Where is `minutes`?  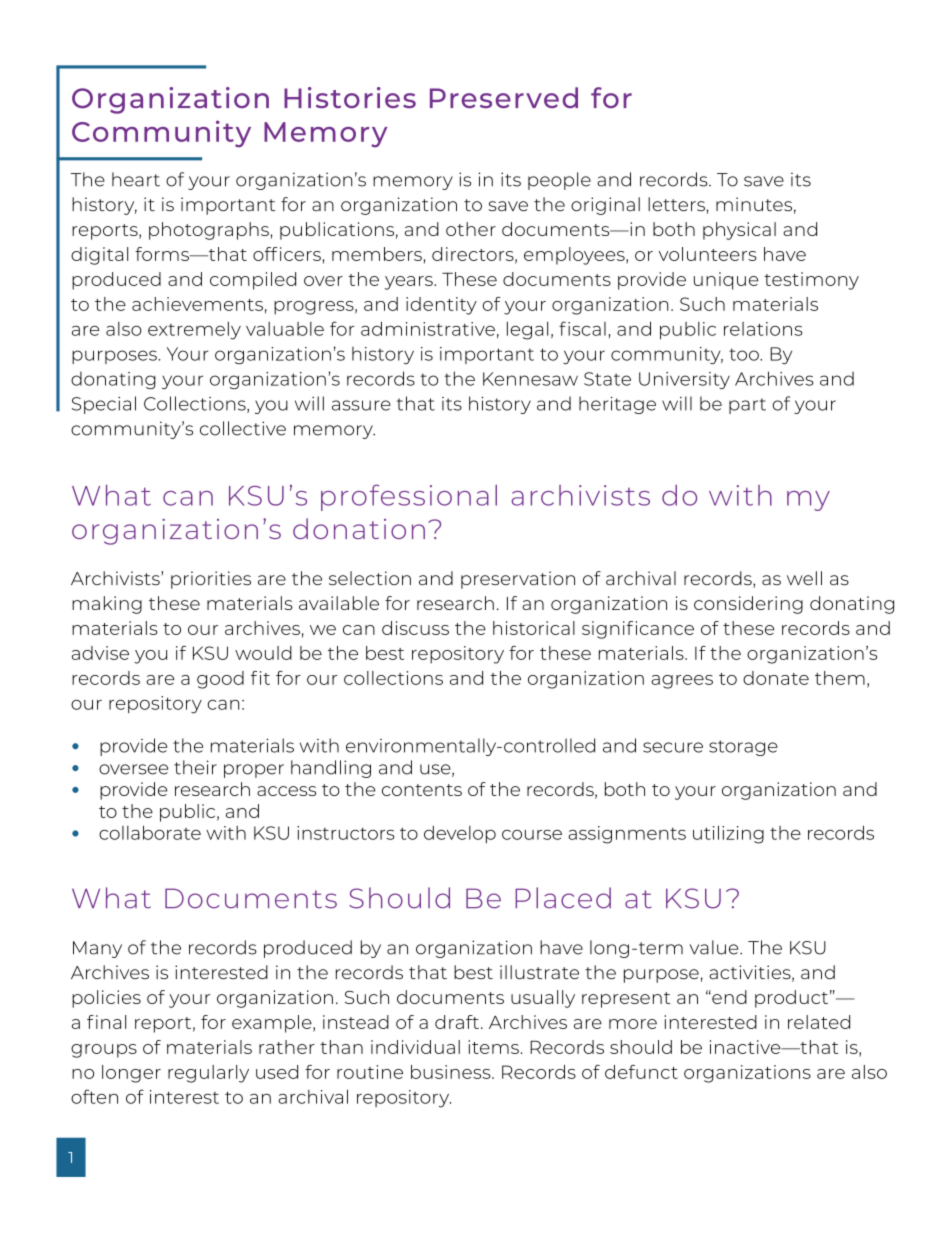
minutes is located at coordinates (754, 204).
